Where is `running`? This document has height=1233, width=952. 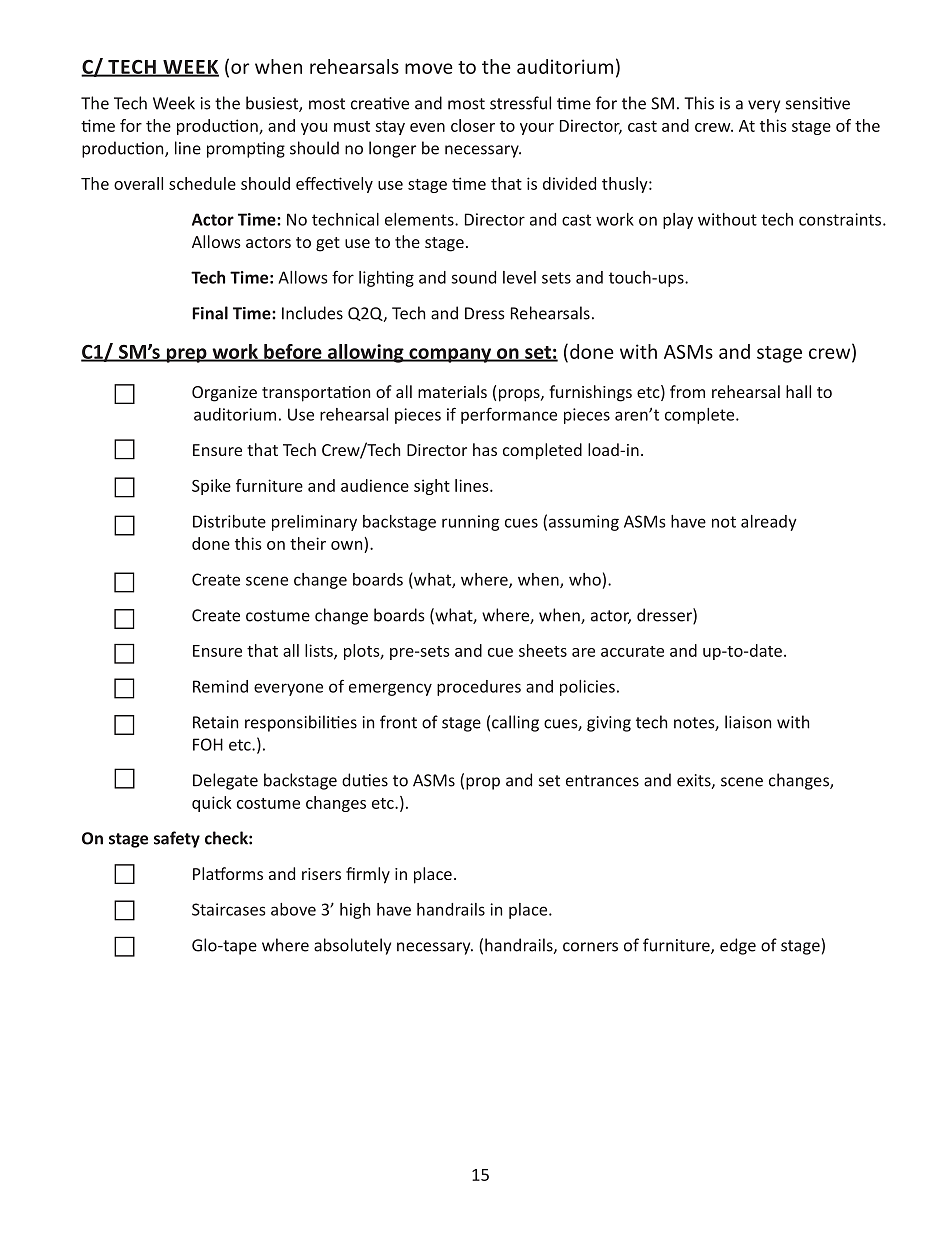 running is located at coordinates (470, 523).
